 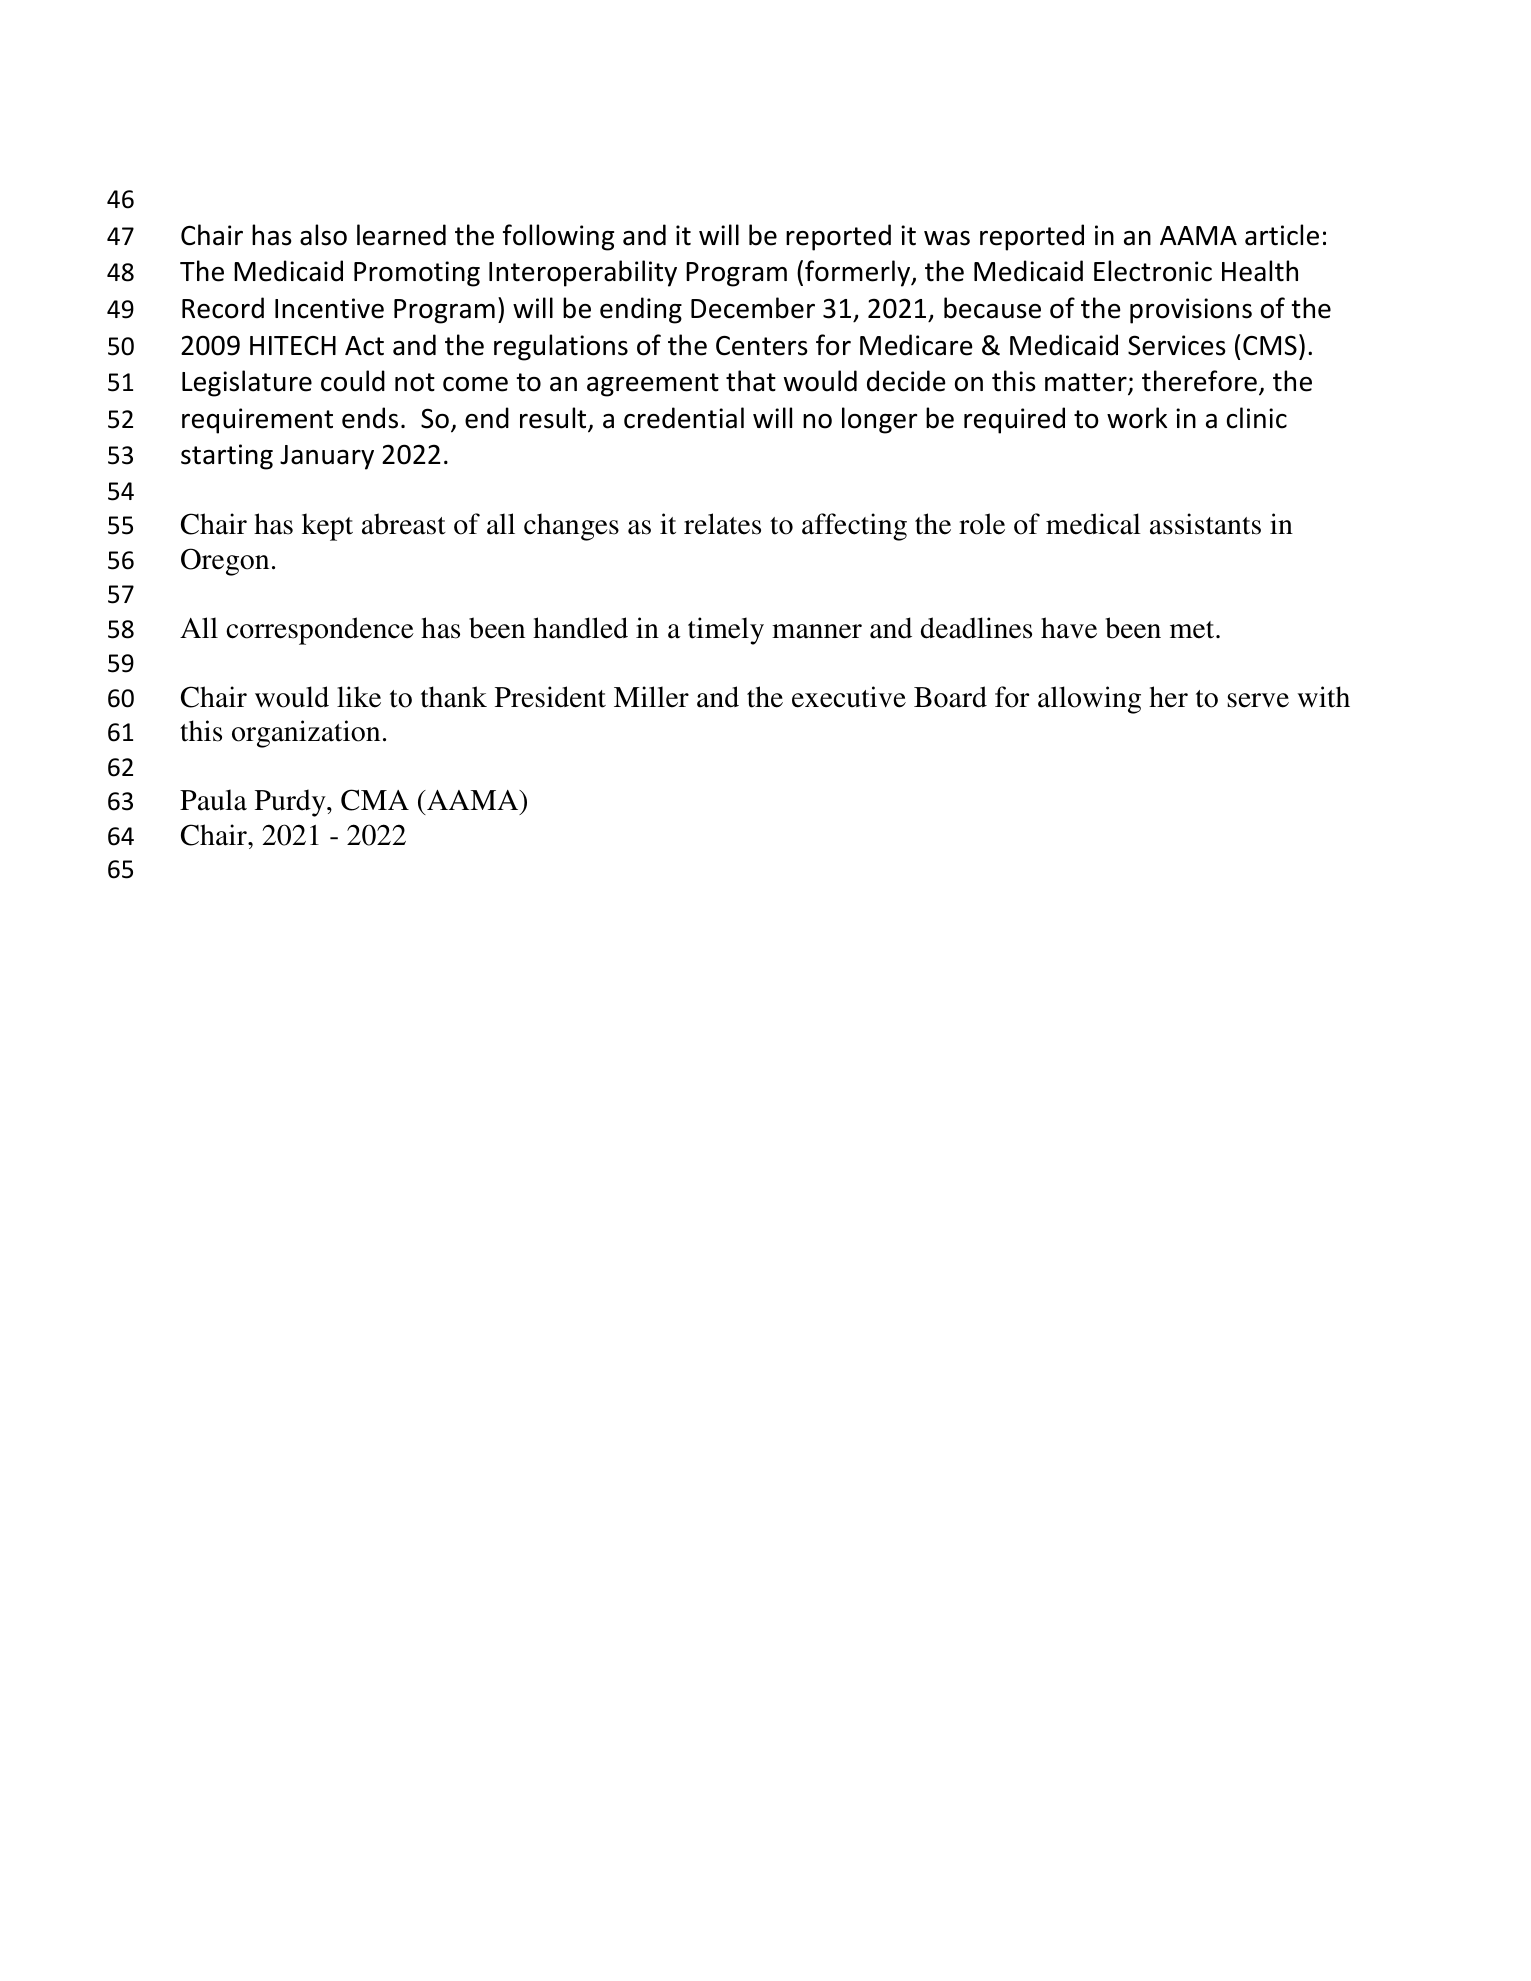 I want to click on CMA, so click(x=375, y=800).
